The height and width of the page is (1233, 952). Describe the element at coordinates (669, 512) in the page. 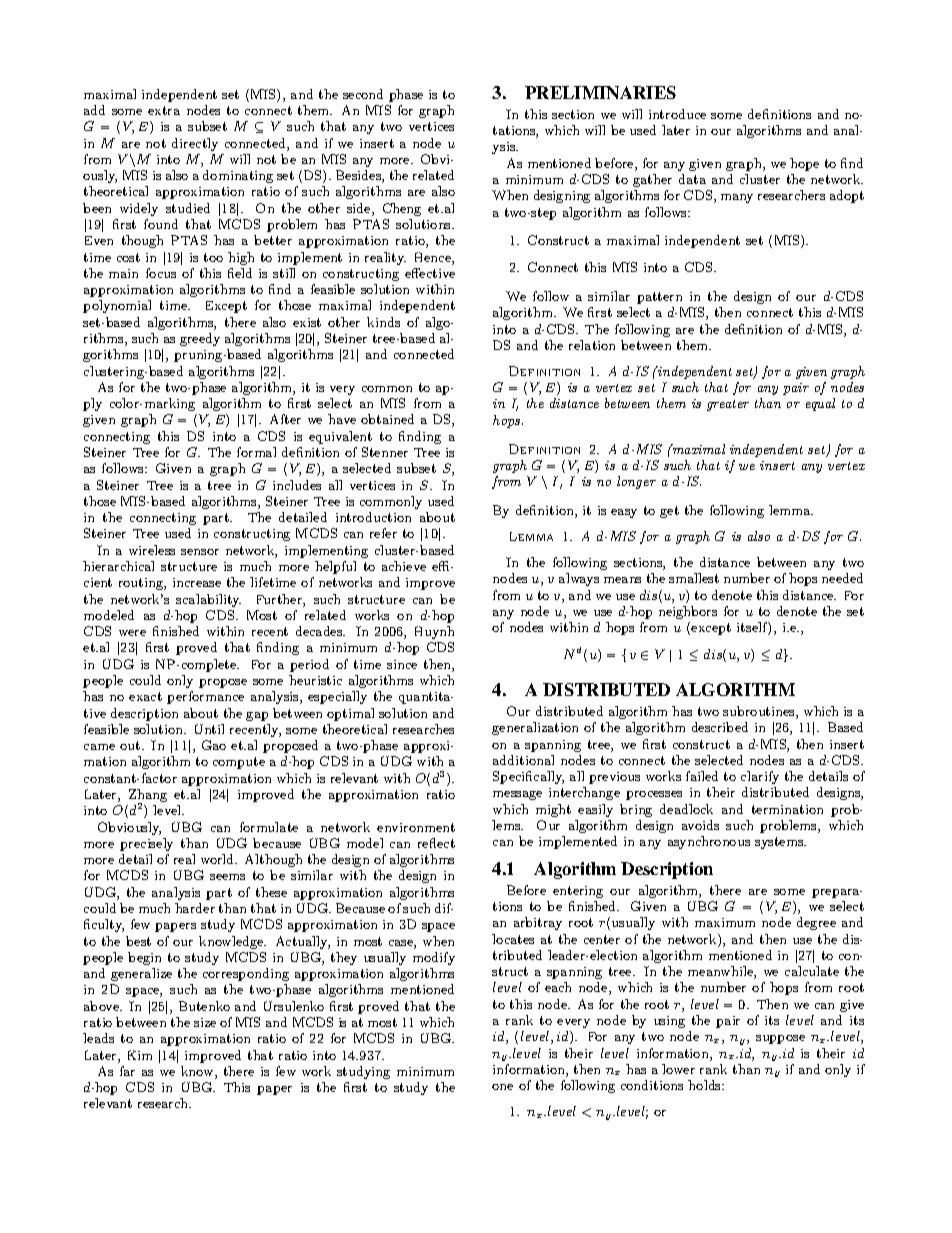

I see `get` at that location.
